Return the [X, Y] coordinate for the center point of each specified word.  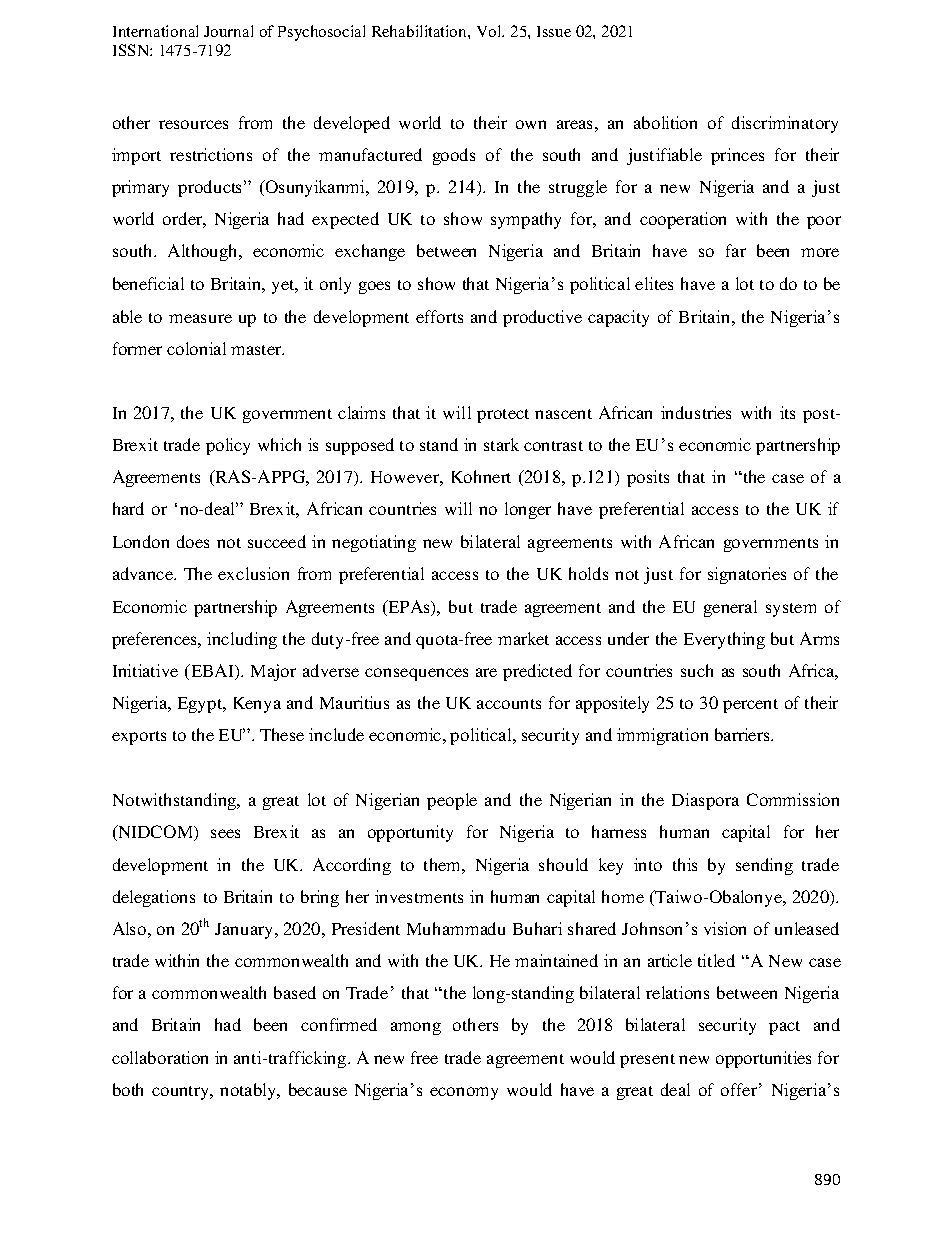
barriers [743, 734]
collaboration [160, 1057]
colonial [196, 348]
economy [464, 1093]
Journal [228, 31]
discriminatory [785, 124]
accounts [509, 704]
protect [503, 416]
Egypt [201, 705]
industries [696, 412]
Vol [490, 31]
